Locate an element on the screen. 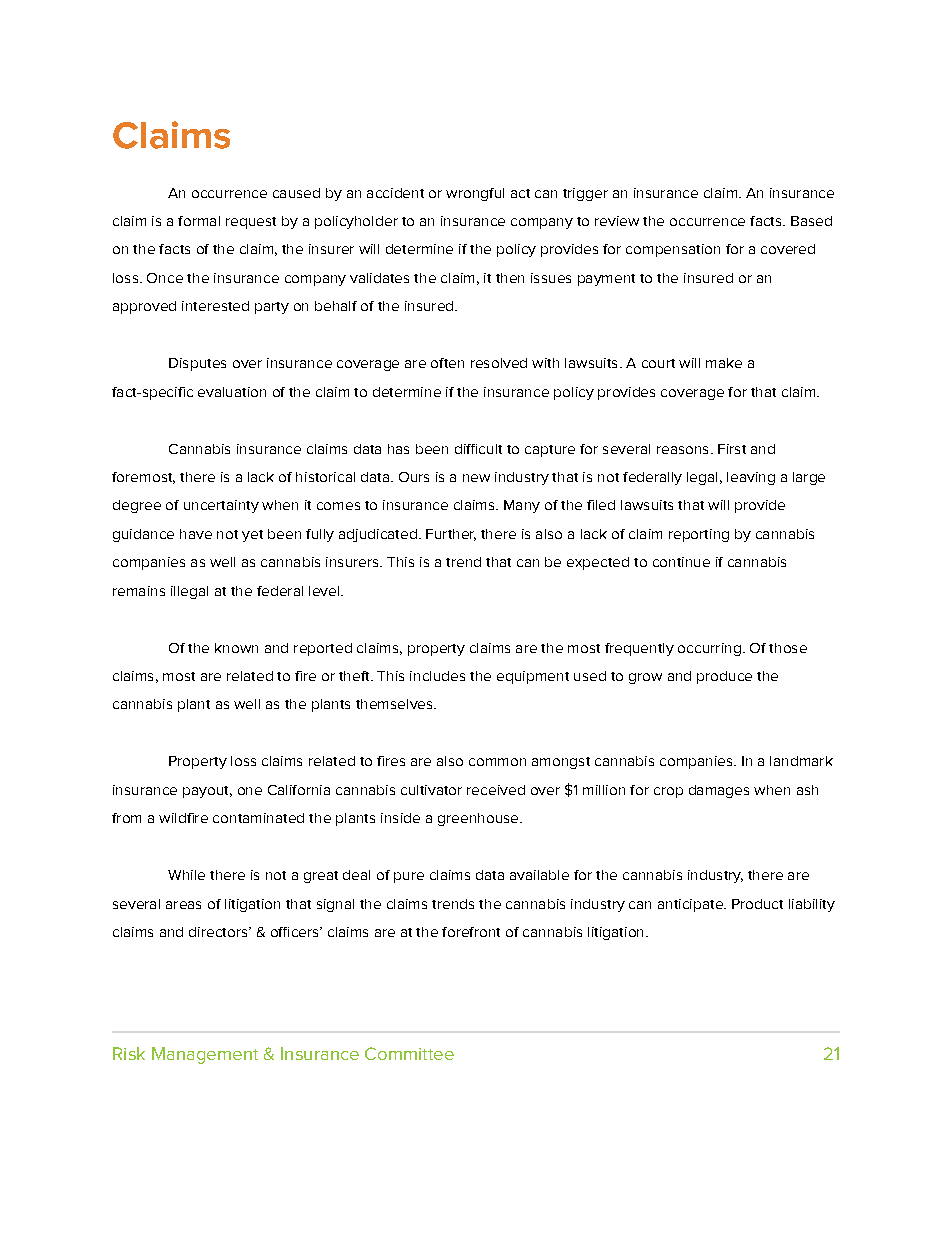 This screenshot has height=1233, width=952. known is located at coordinates (236, 648).
